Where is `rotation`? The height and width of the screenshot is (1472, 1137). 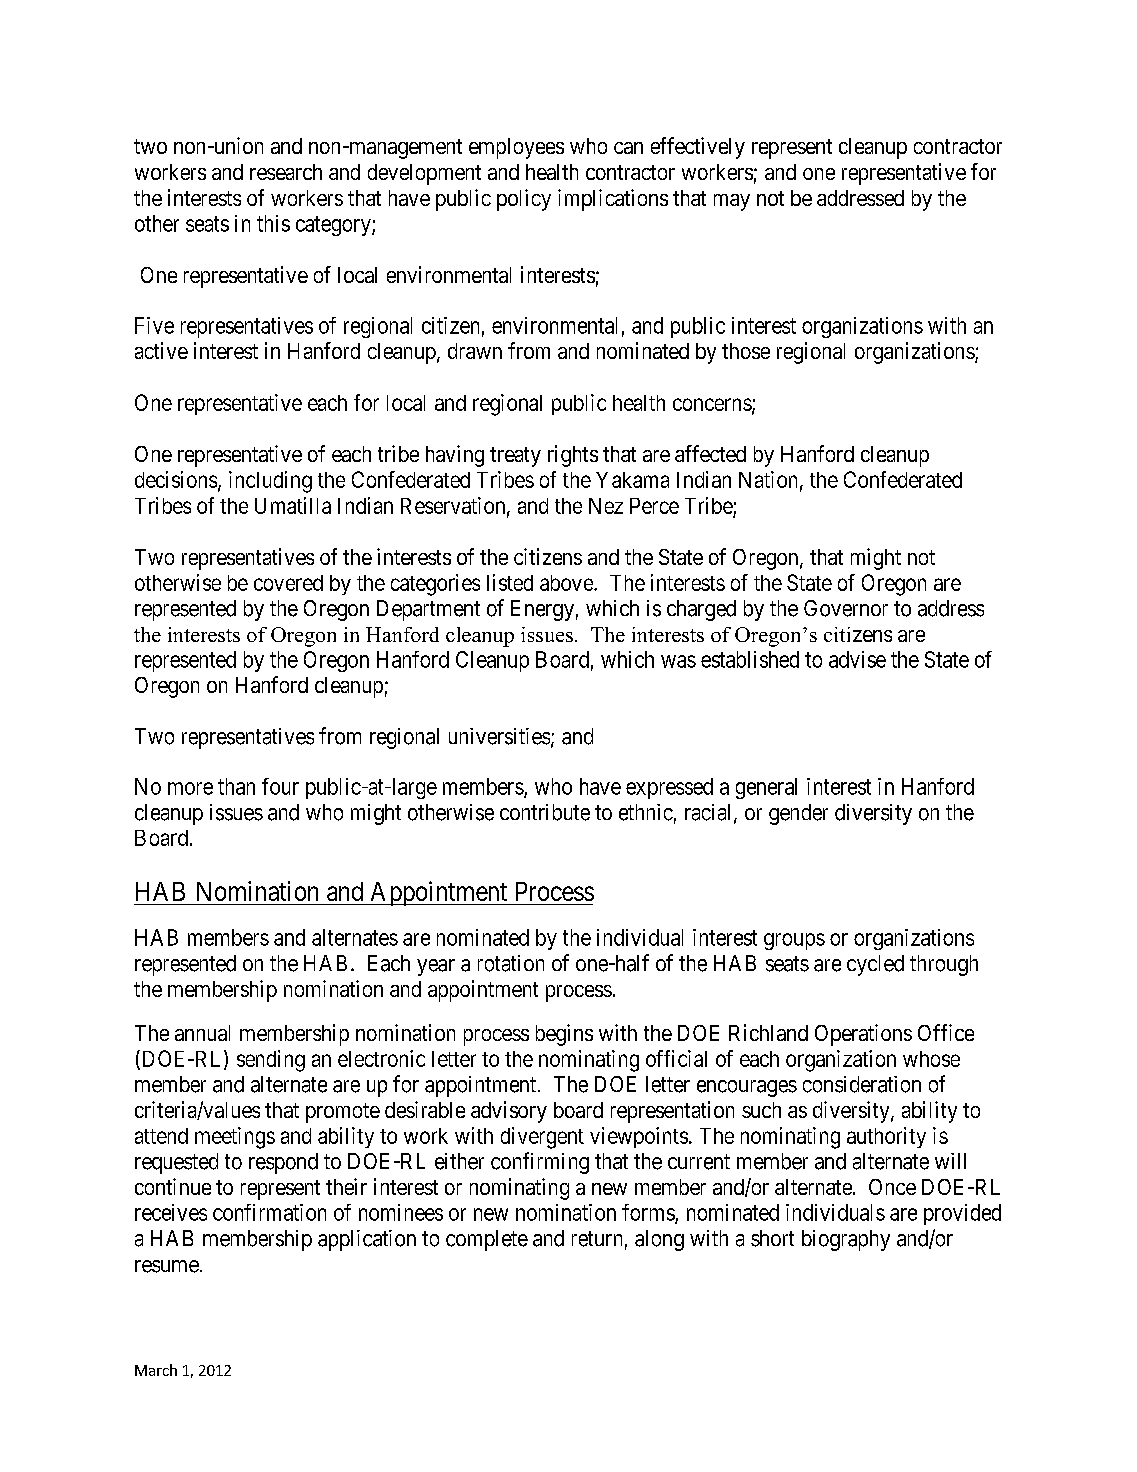 rotation is located at coordinates (511, 963).
